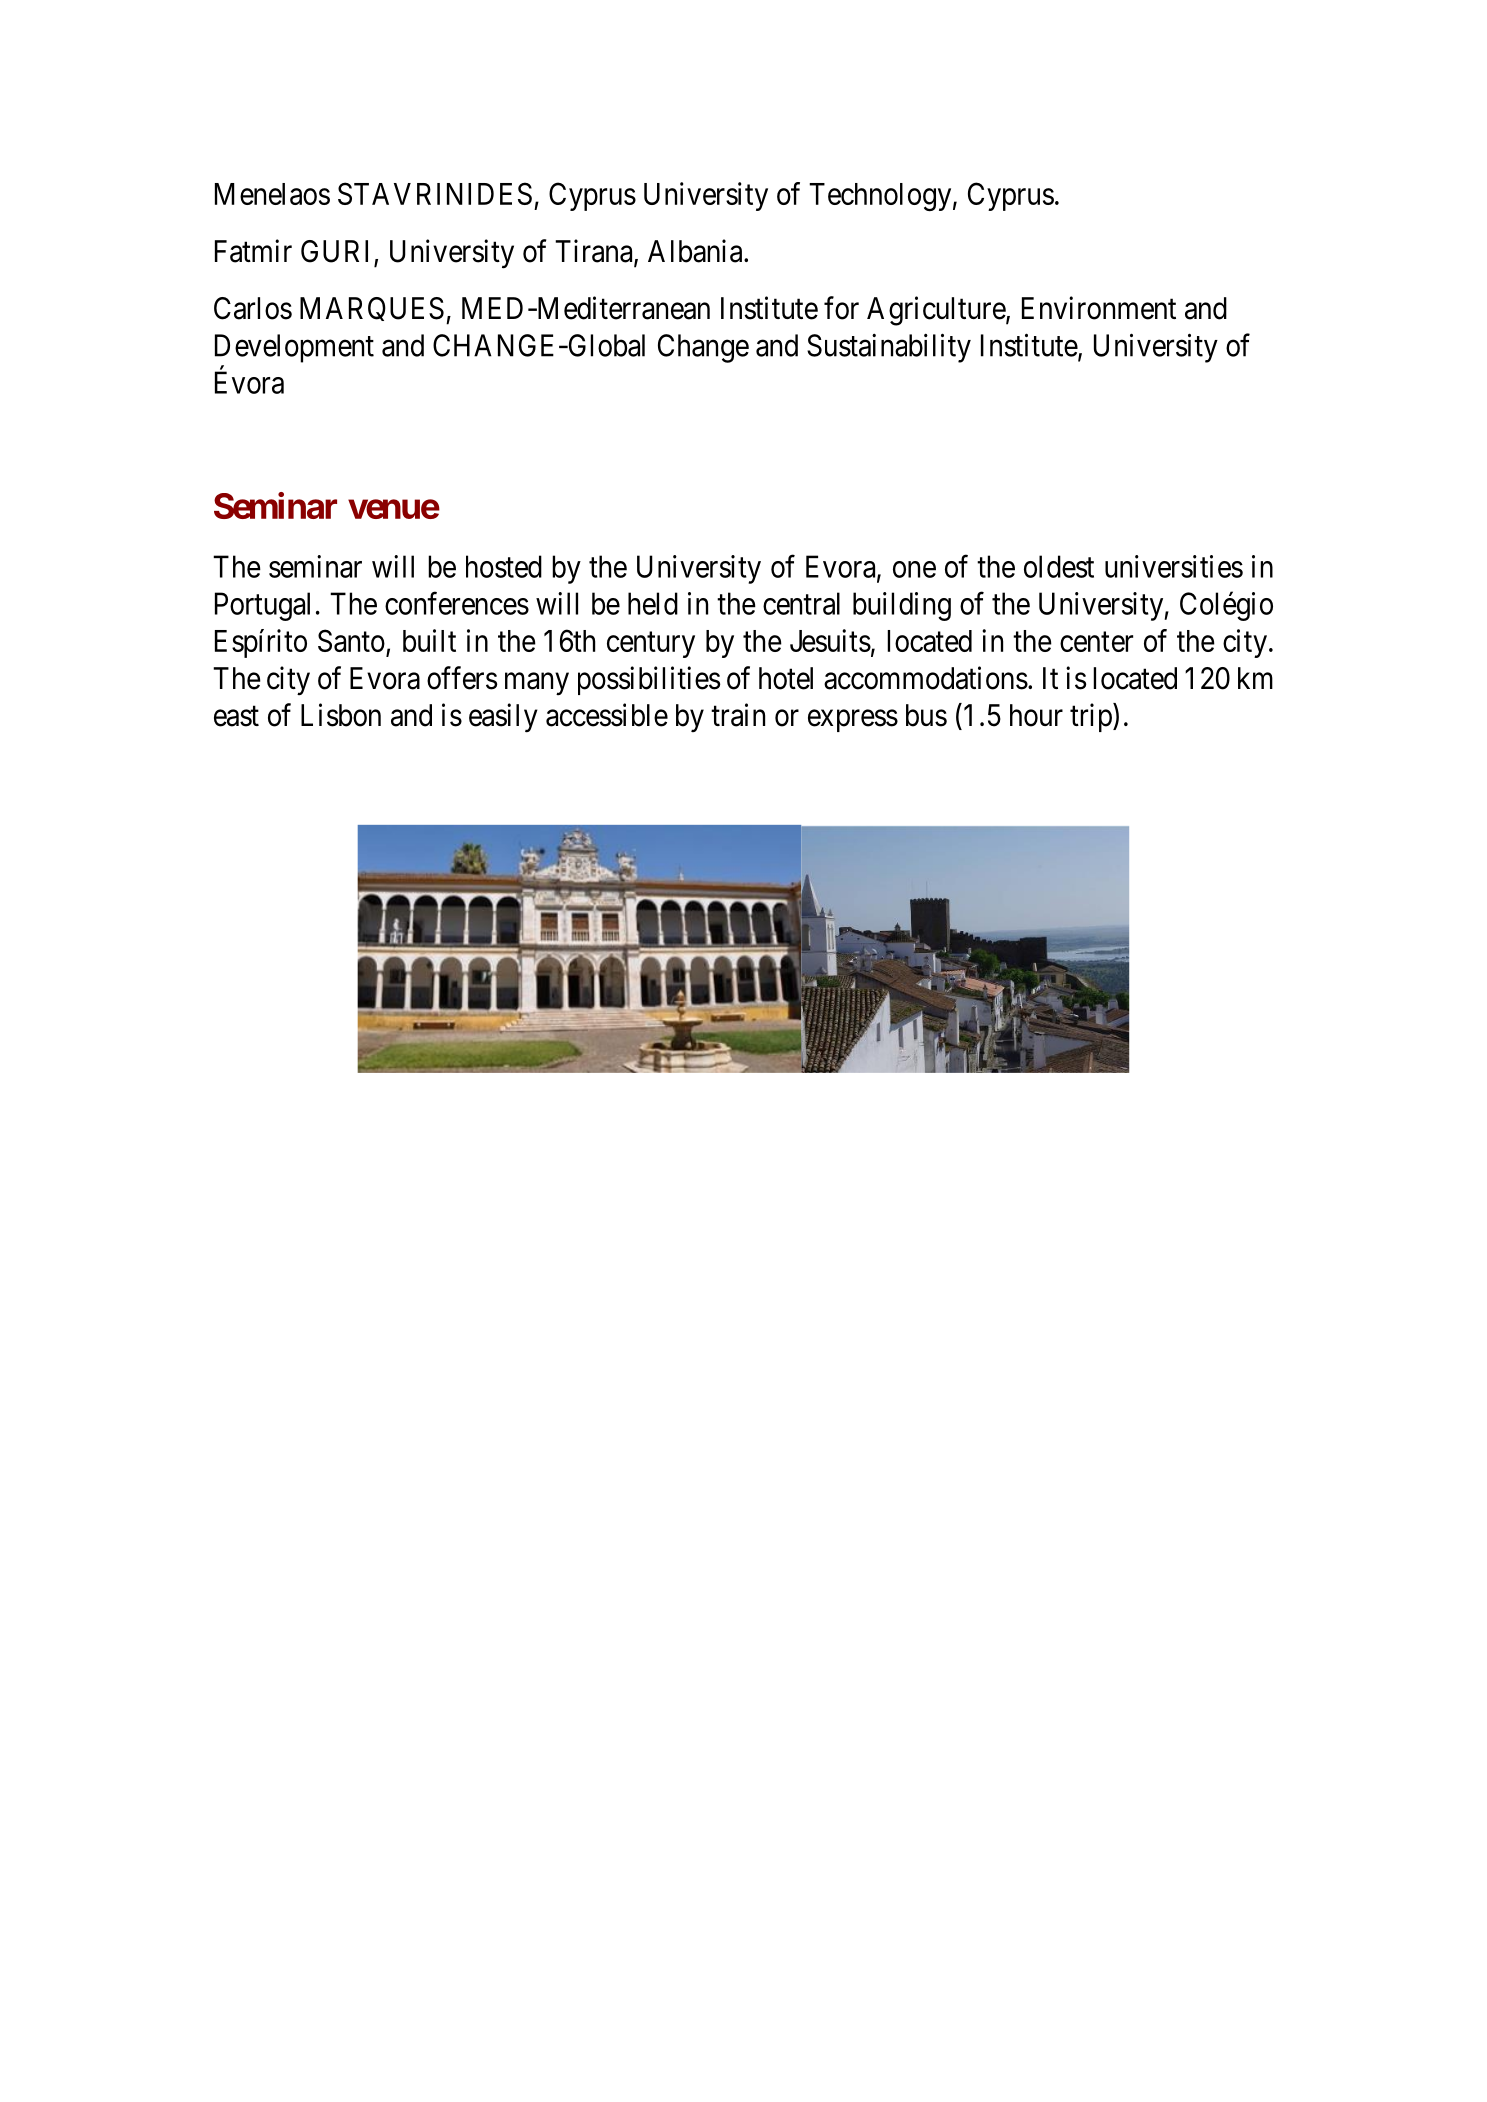 The image size is (1487, 2102). I want to click on Development, so click(294, 348).
